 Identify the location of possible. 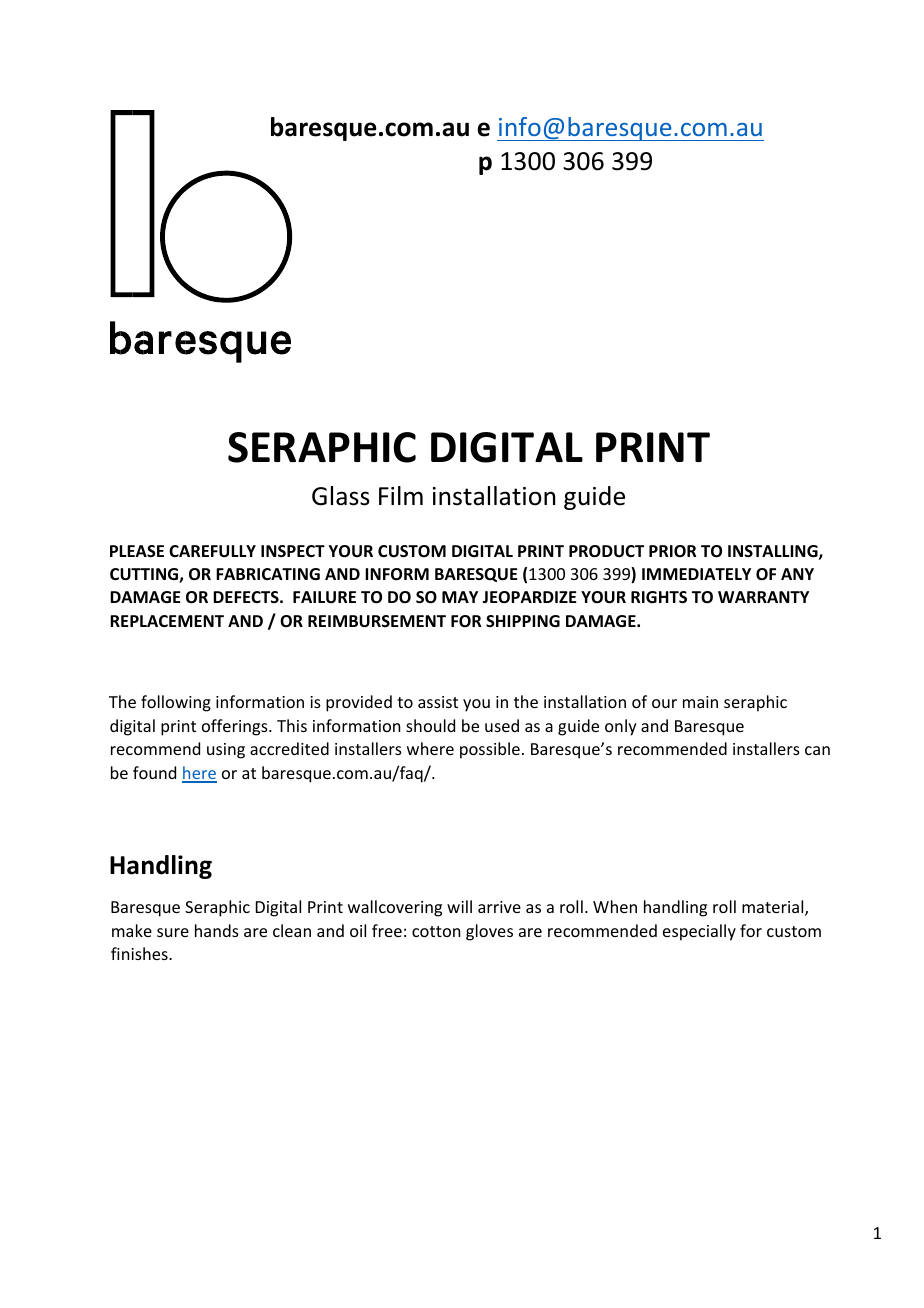
(490, 750).
